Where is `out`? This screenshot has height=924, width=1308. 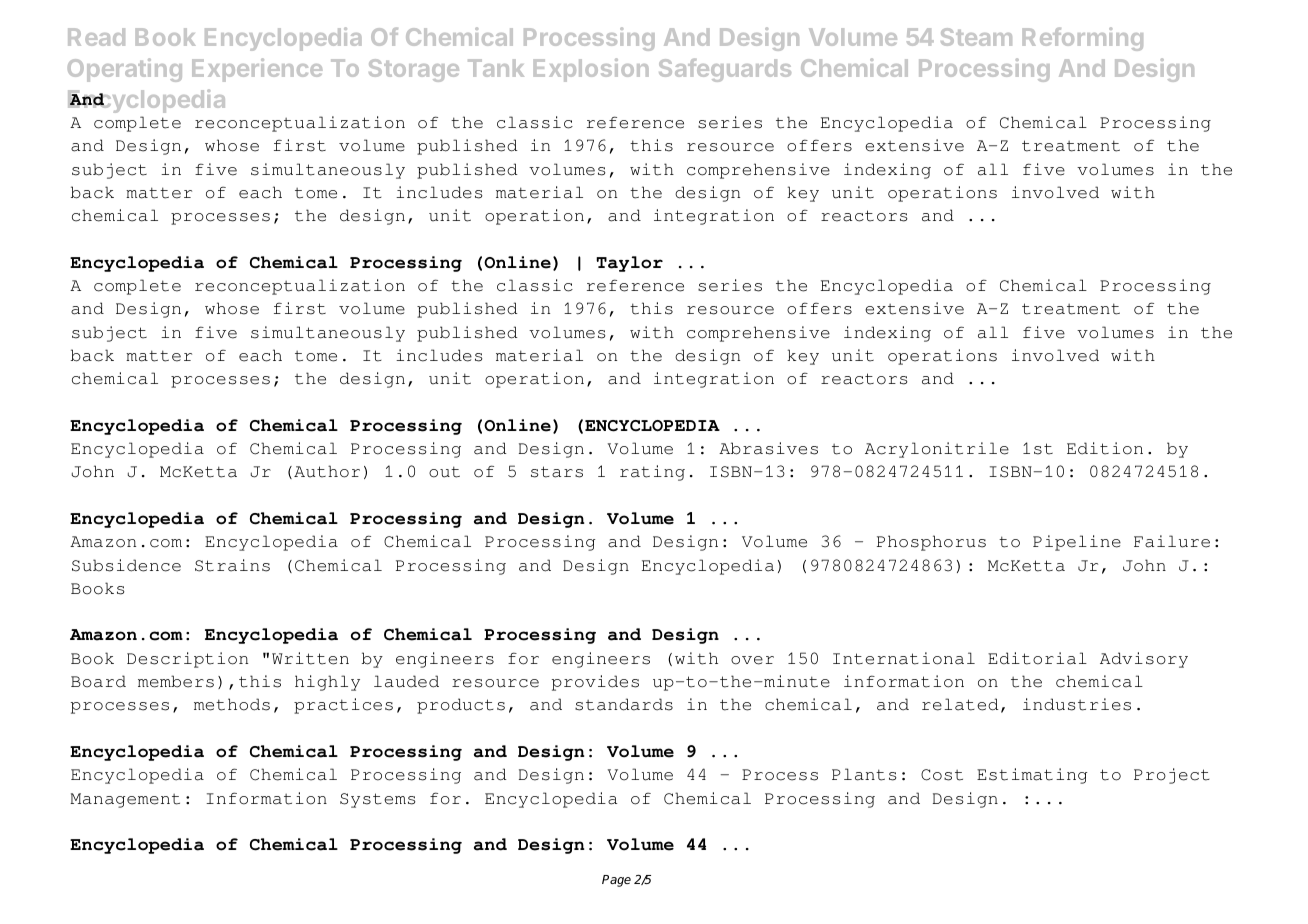 out is located at coordinates (444, 472).
